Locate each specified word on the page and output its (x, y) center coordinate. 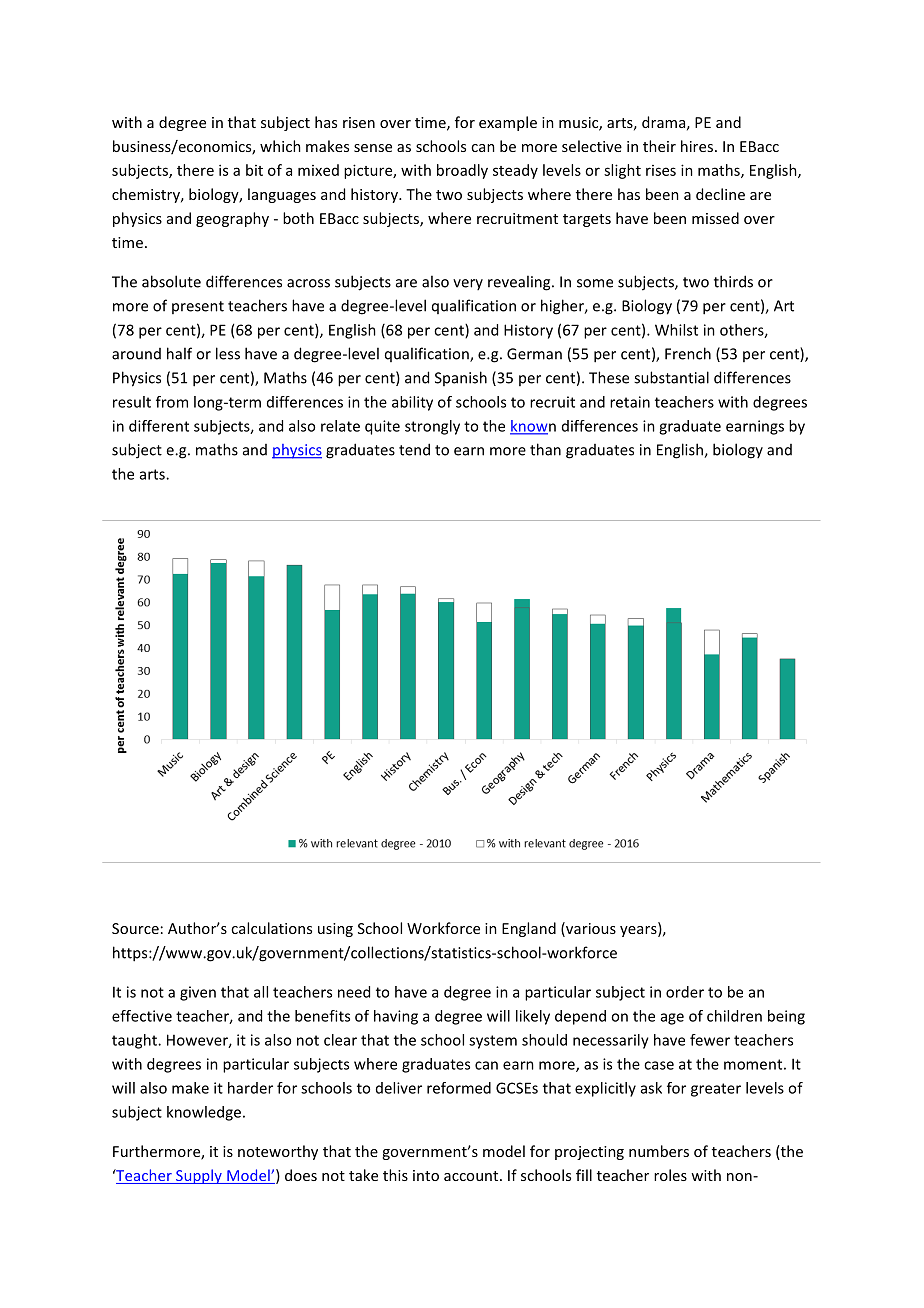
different (159, 426)
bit (254, 170)
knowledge (204, 1113)
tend (414, 449)
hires (697, 146)
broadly (462, 171)
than (545, 449)
